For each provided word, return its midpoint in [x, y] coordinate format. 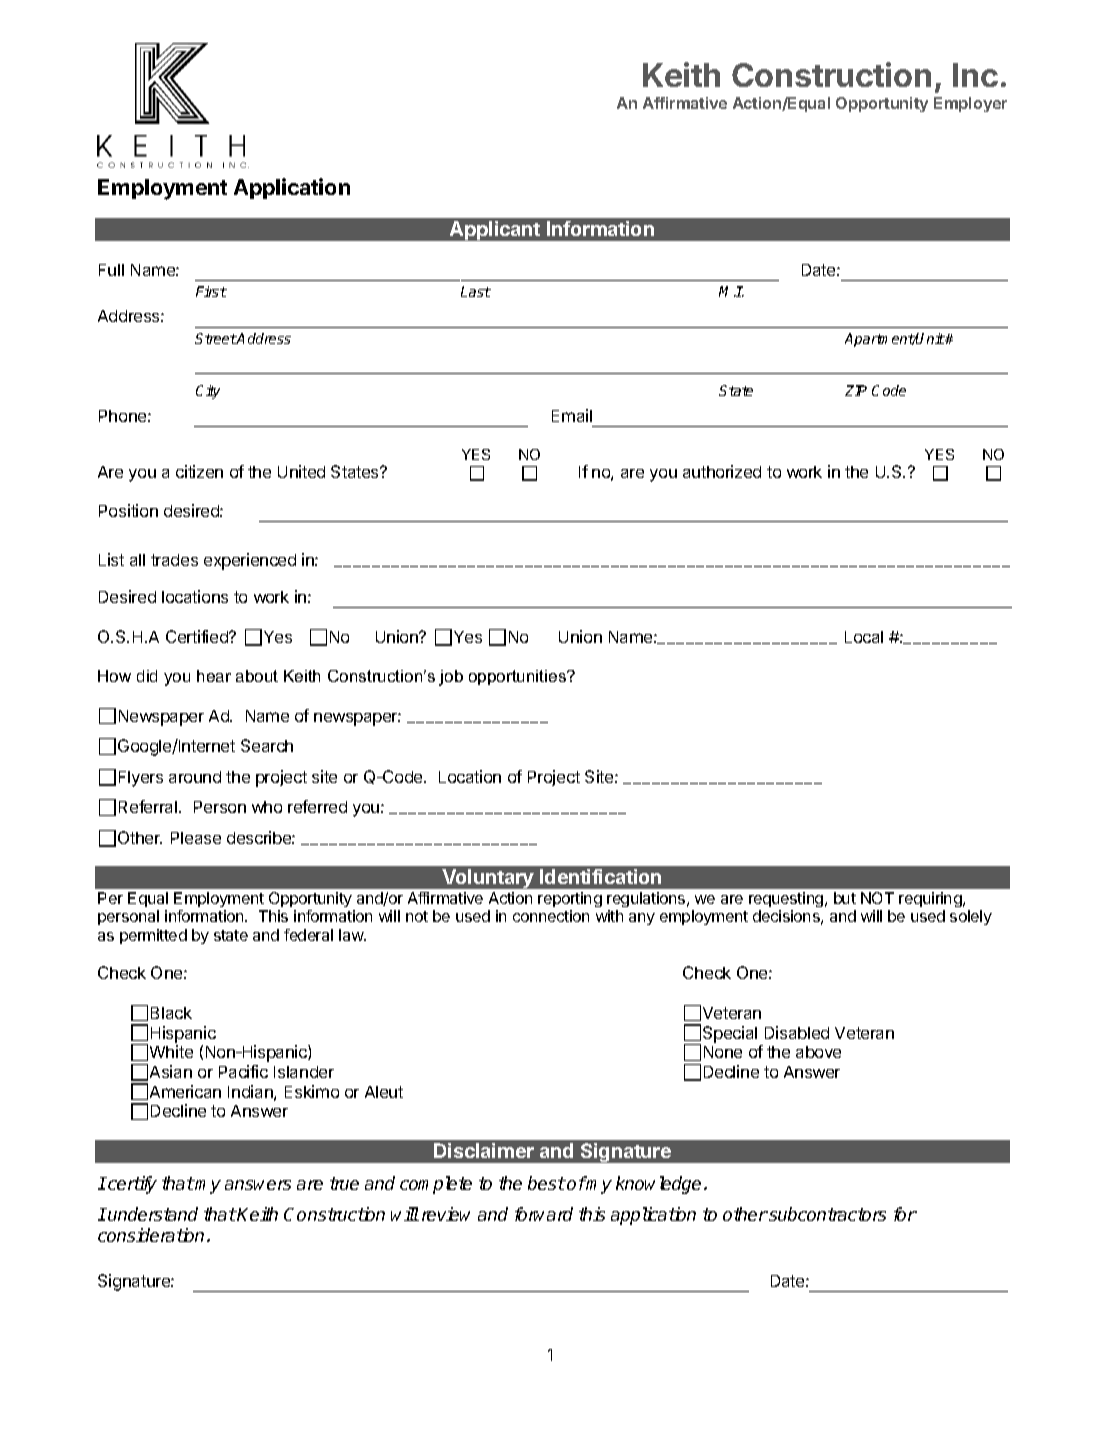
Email [572, 415]
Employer [970, 104]
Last [476, 291]
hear [214, 676]
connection [551, 916]
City [208, 392]
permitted [153, 936]
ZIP [856, 390]
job [451, 678]
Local [864, 637]
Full [111, 270]
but [845, 898]
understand [153, 1214]
